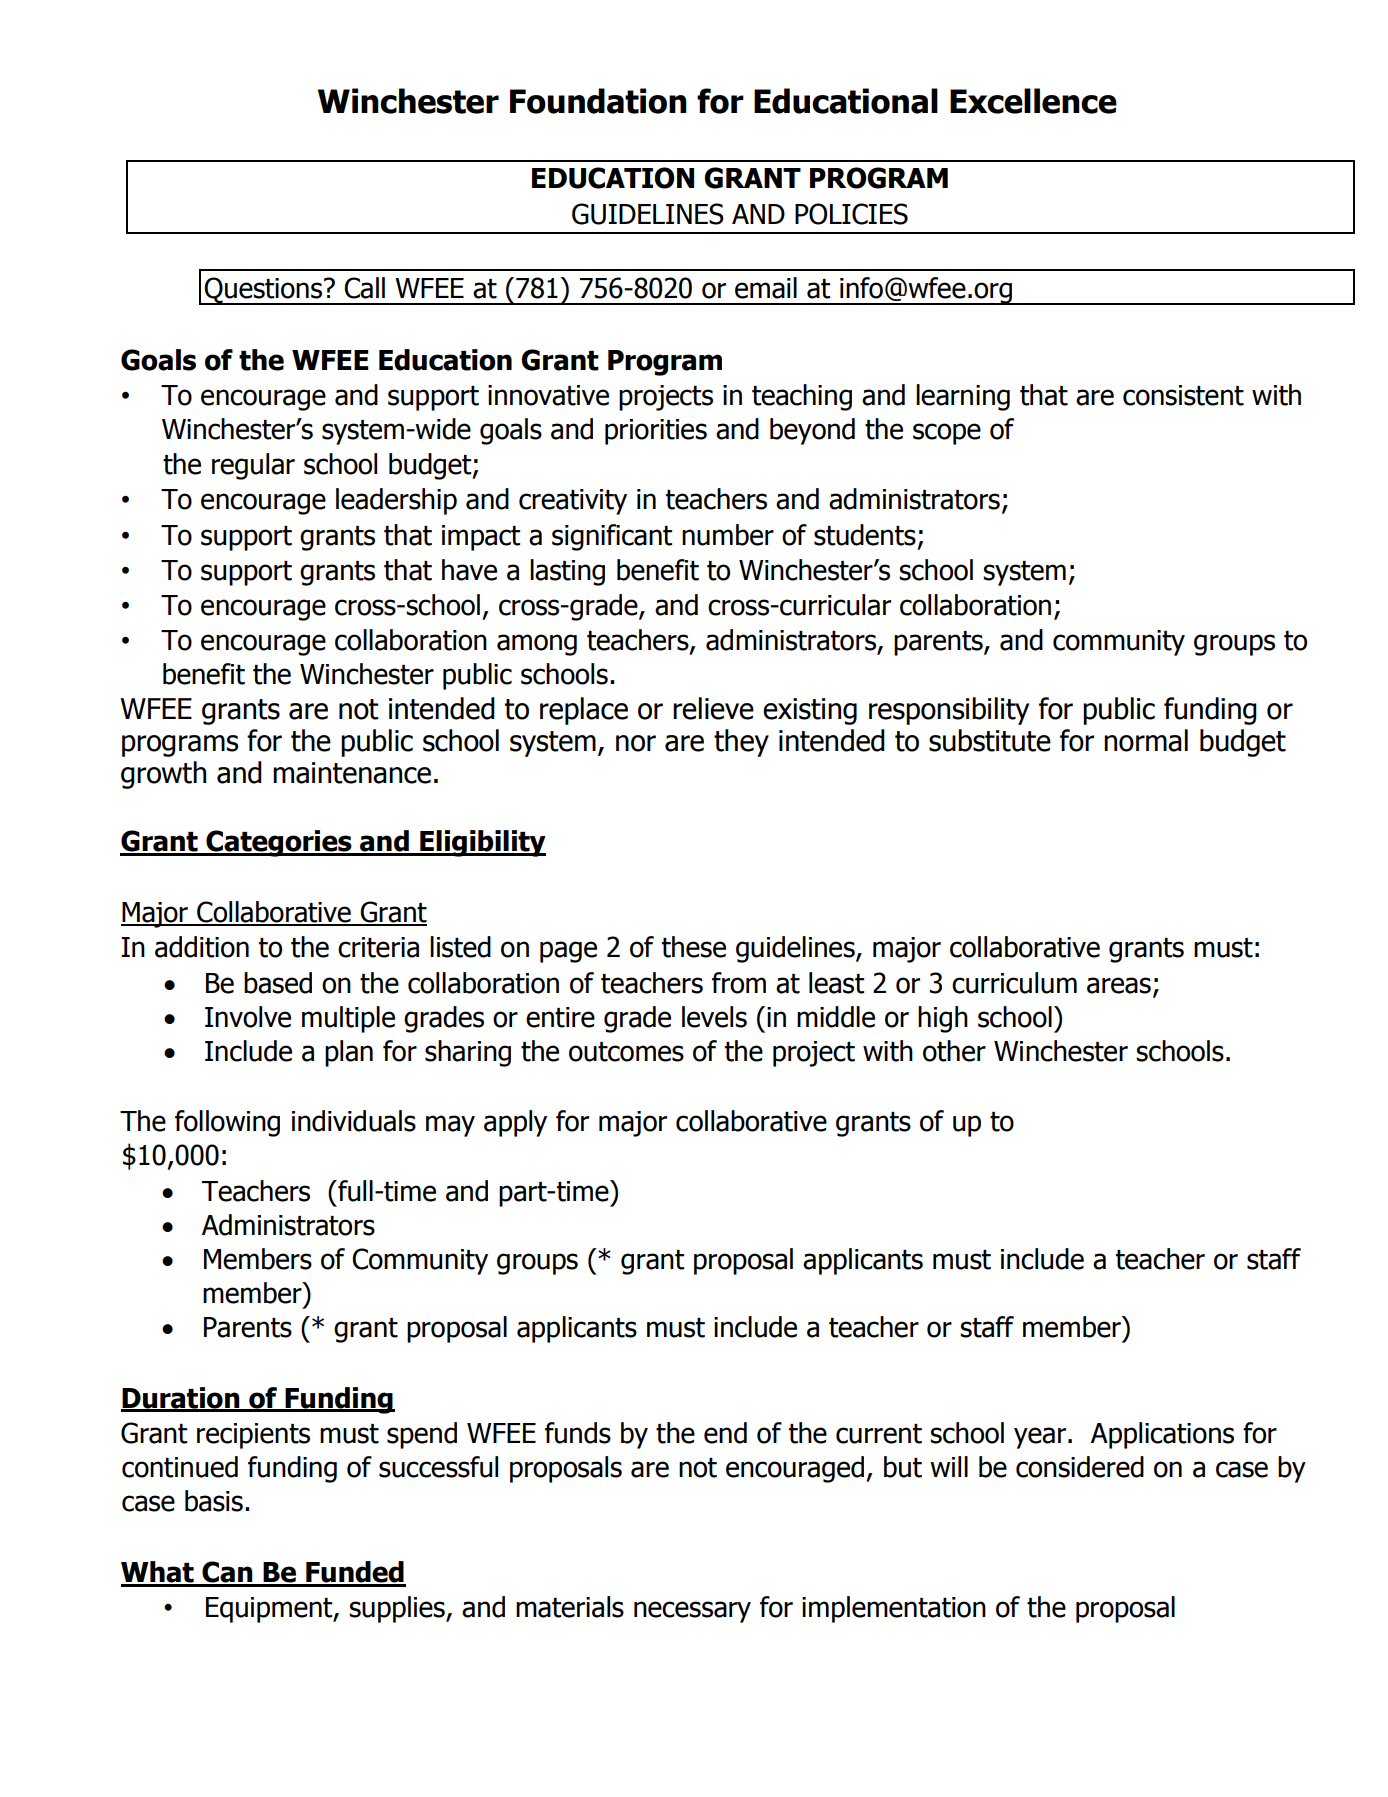  Describe the element at coordinates (253, 466) in the page. I see `regular` at that location.
